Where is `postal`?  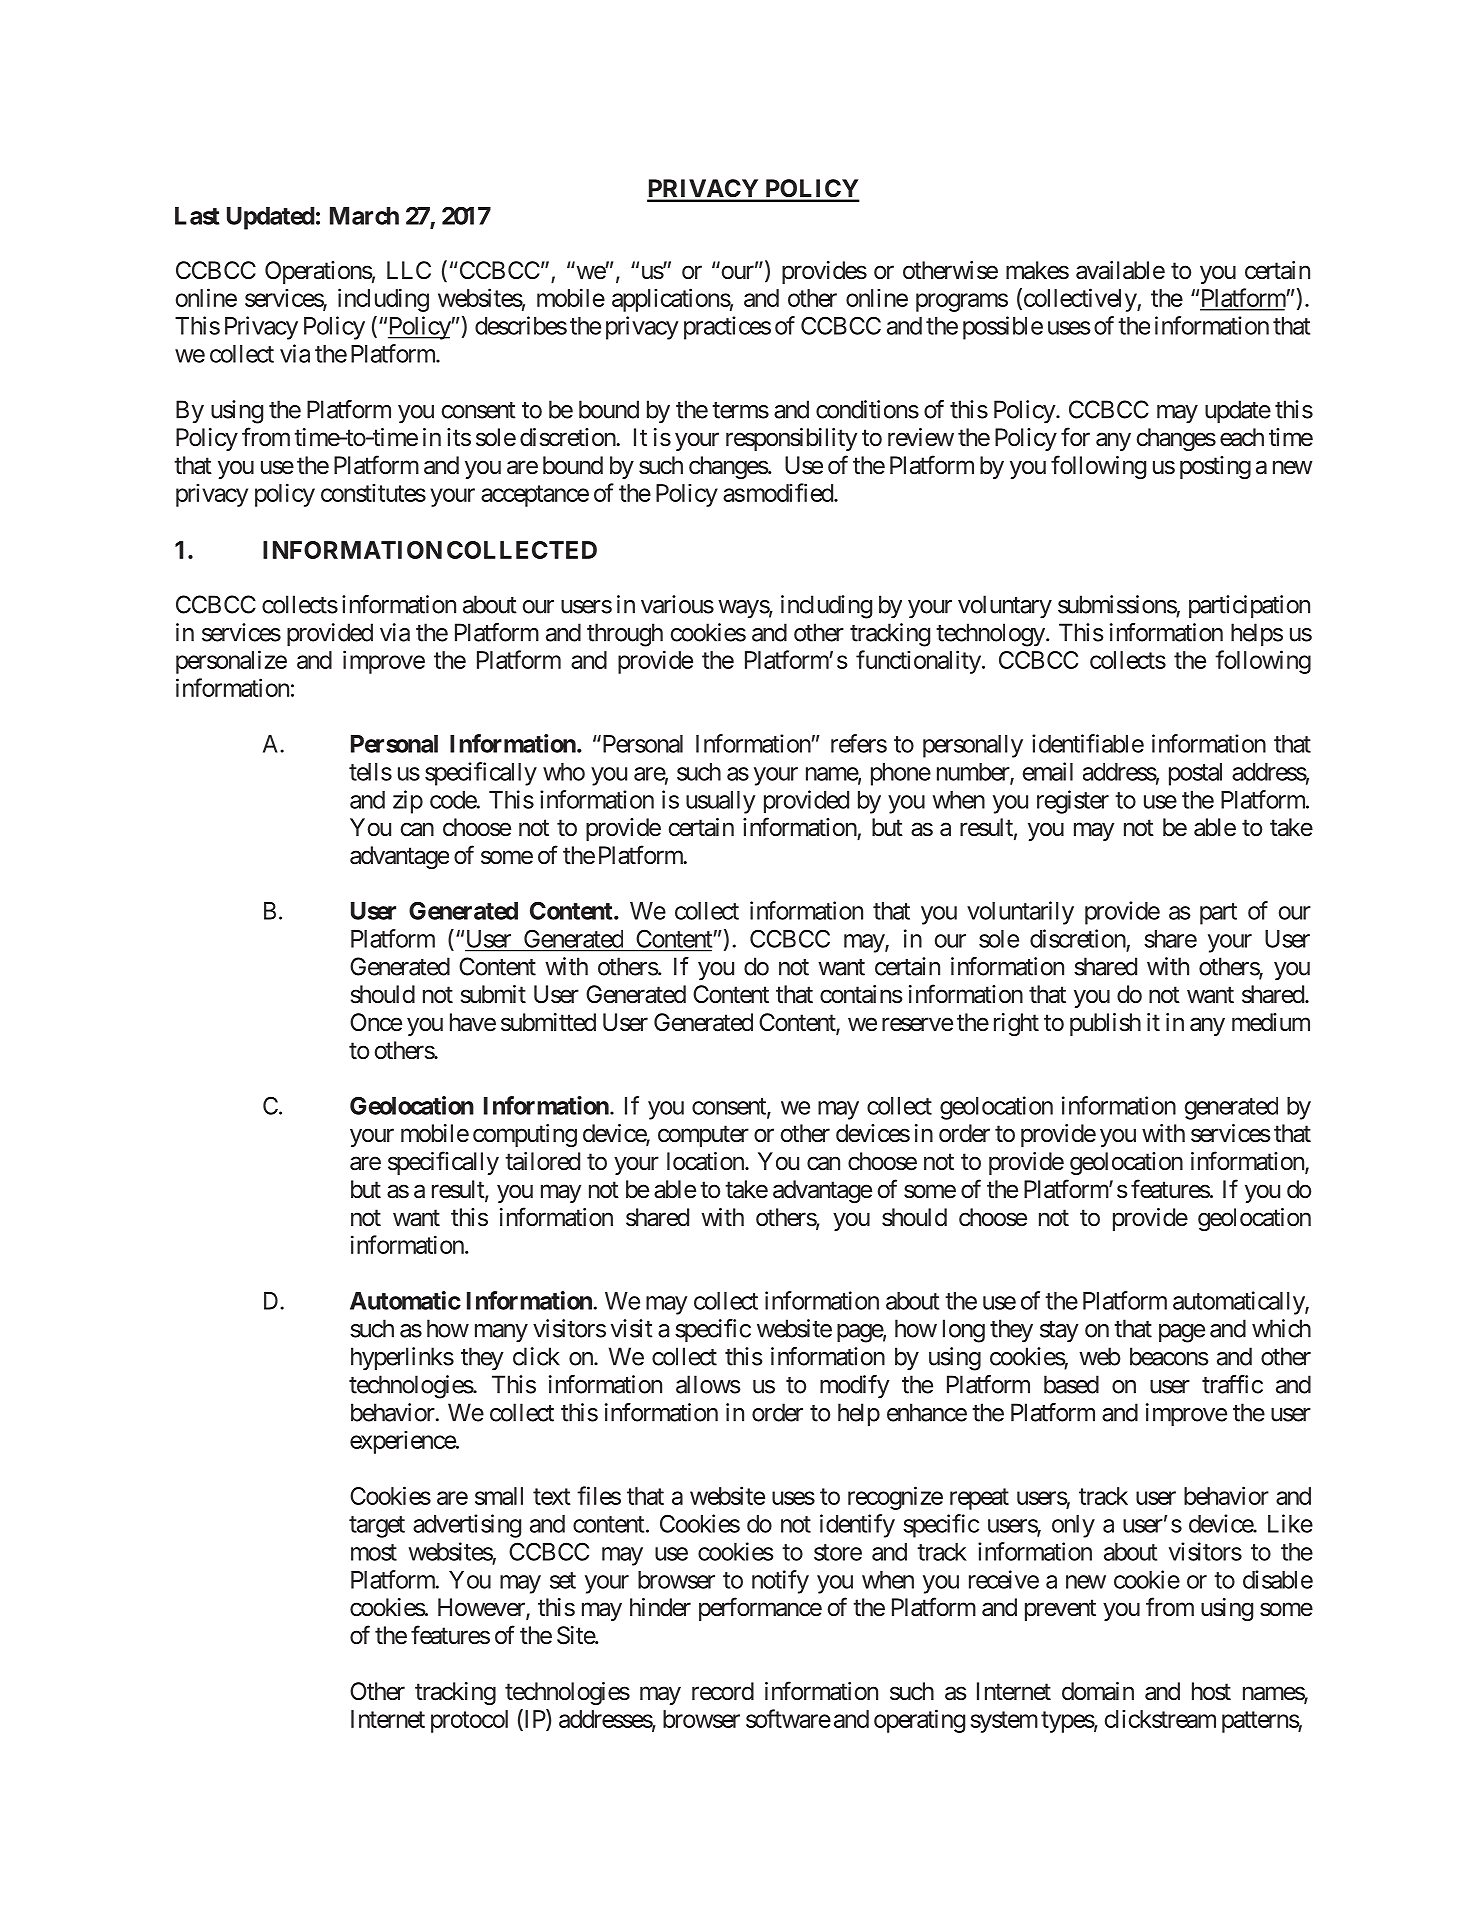 postal is located at coordinates (1195, 774).
